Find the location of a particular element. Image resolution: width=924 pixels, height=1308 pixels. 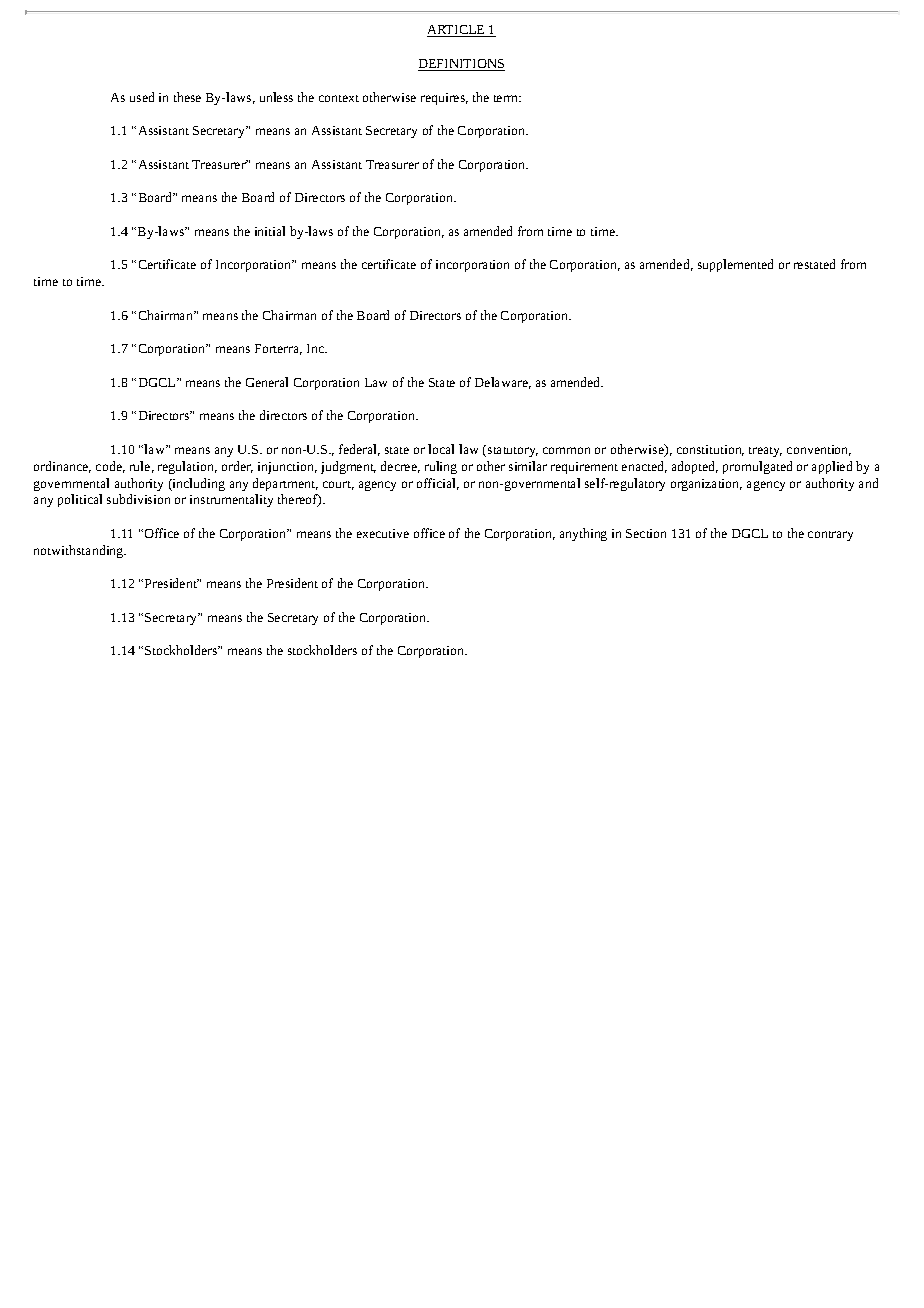

initial is located at coordinates (270, 231).
